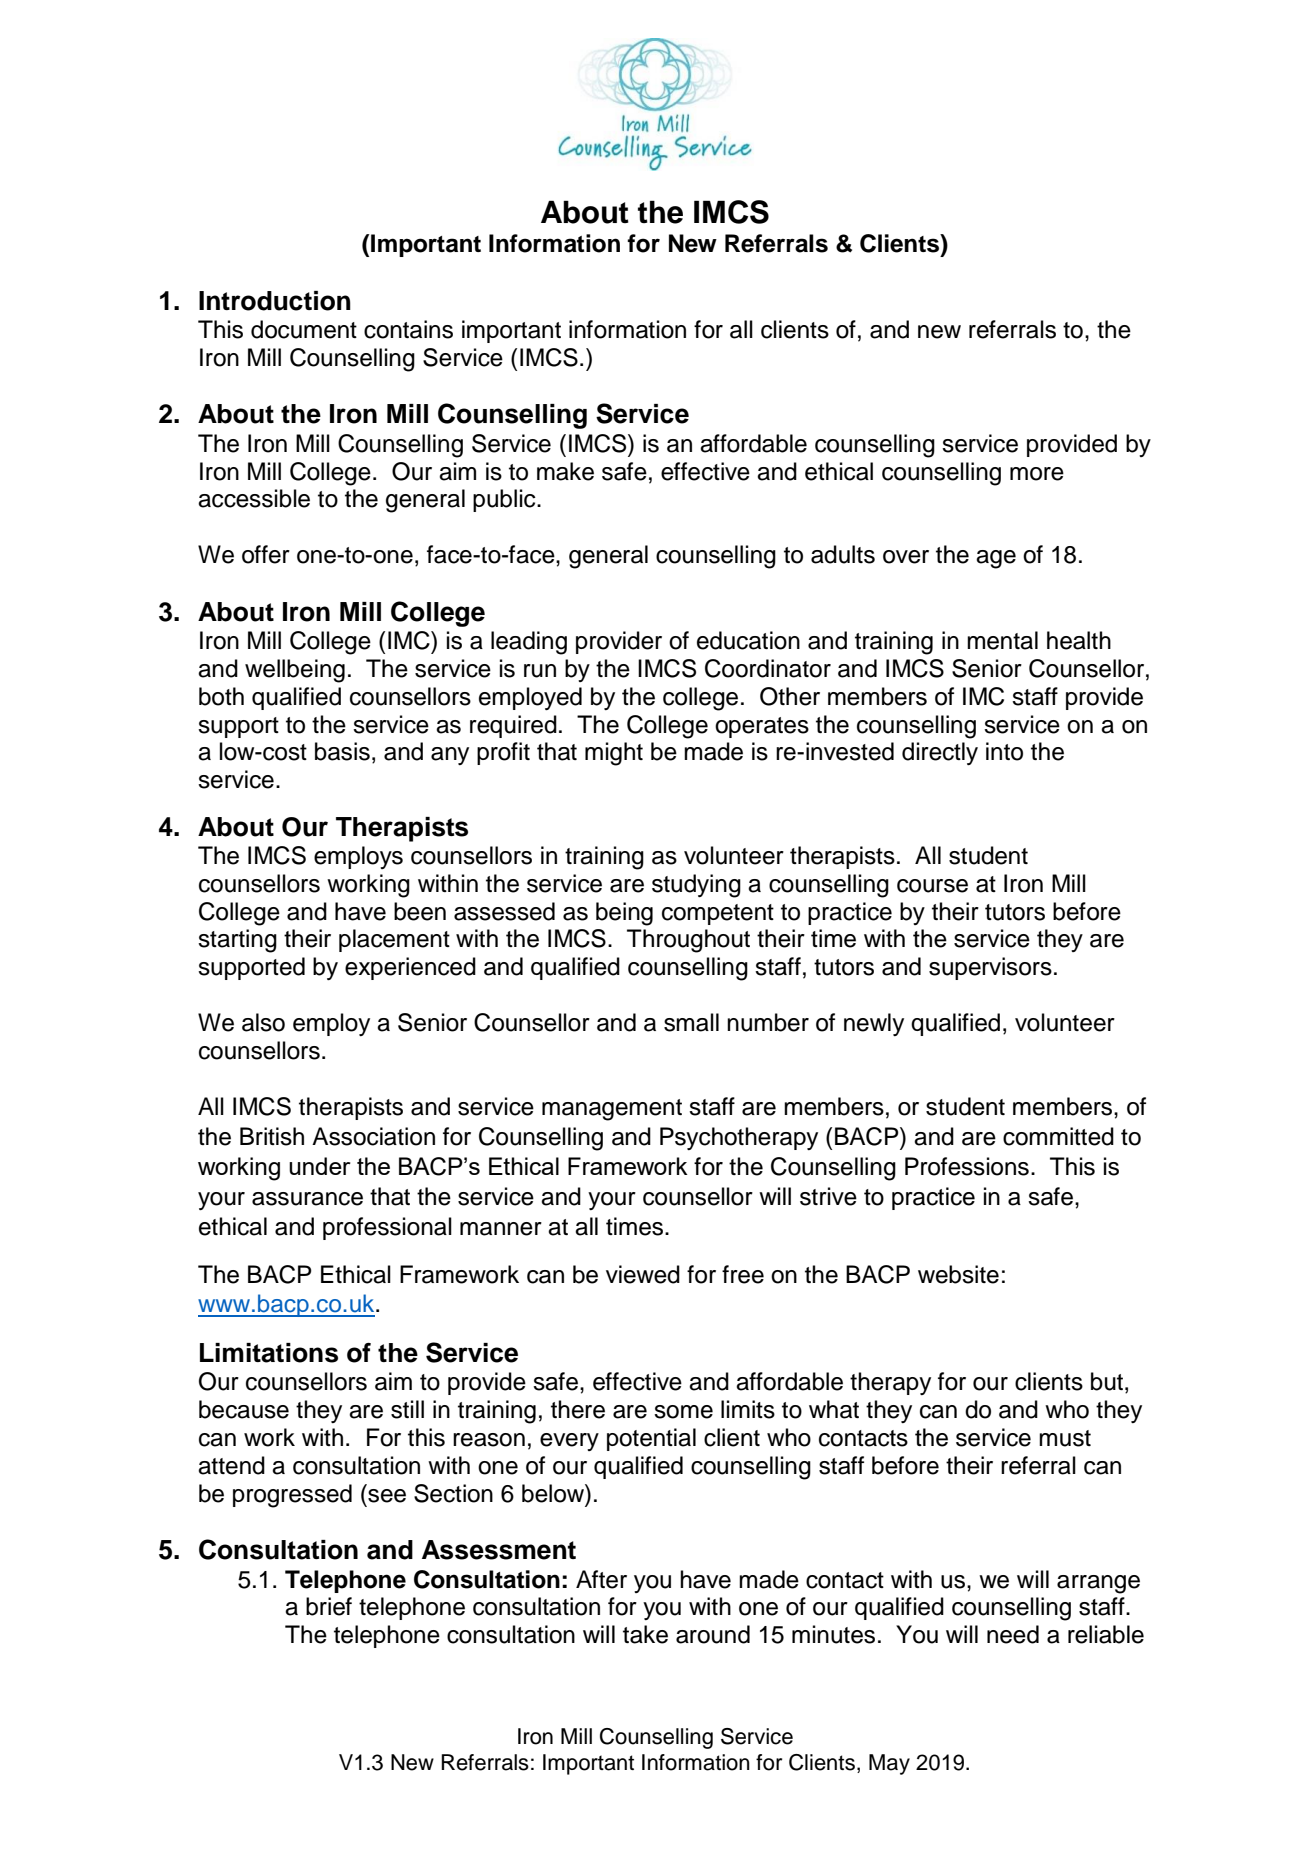 This document has width=1310, height=1852. Describe the element at coordinates (266, 554) in the document. I see `offer` at that location.
